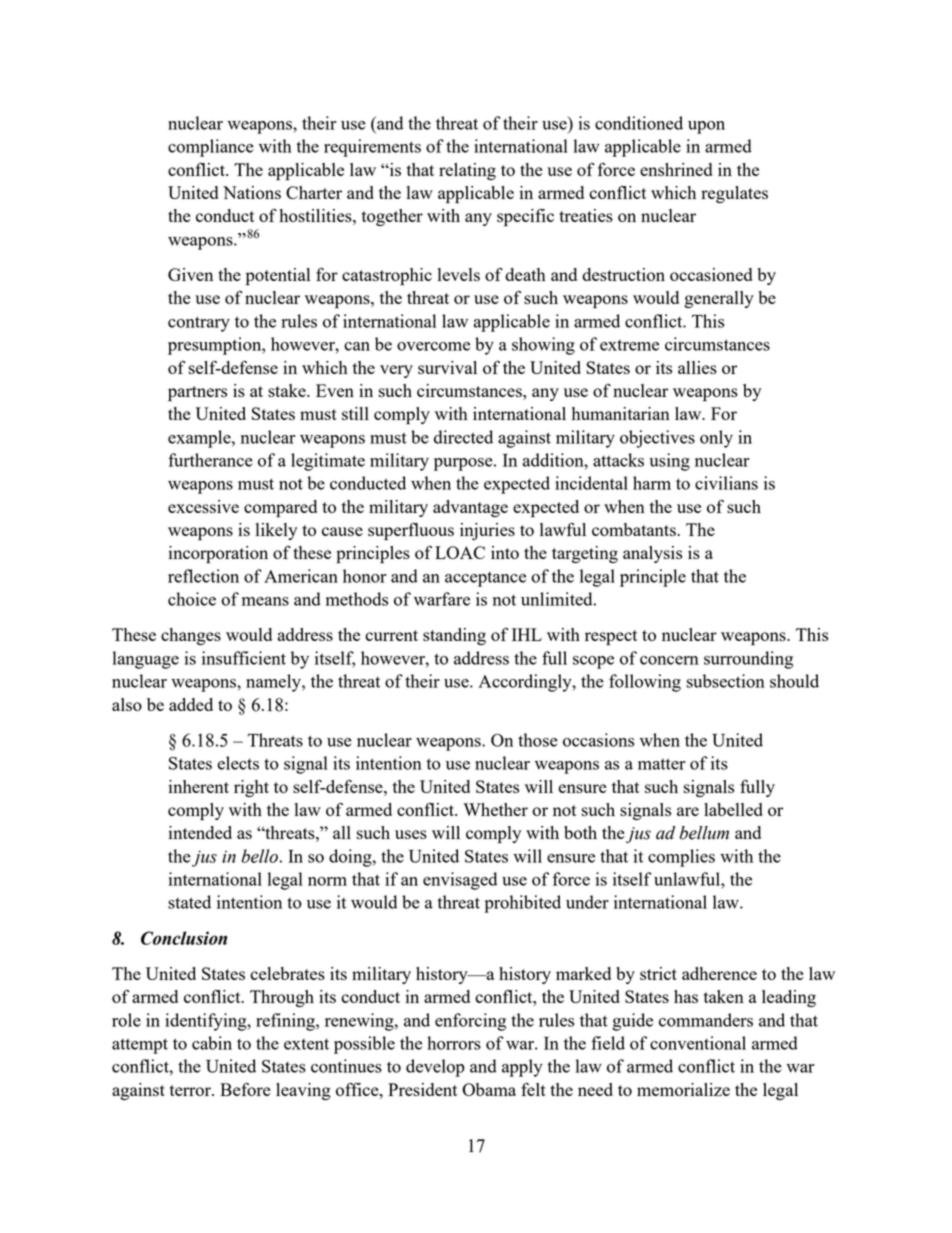 The image size is (952, 1233). What do you see at coordinates (467, 171) in the document?
I see `relating` at bounding box center [467, 171].
